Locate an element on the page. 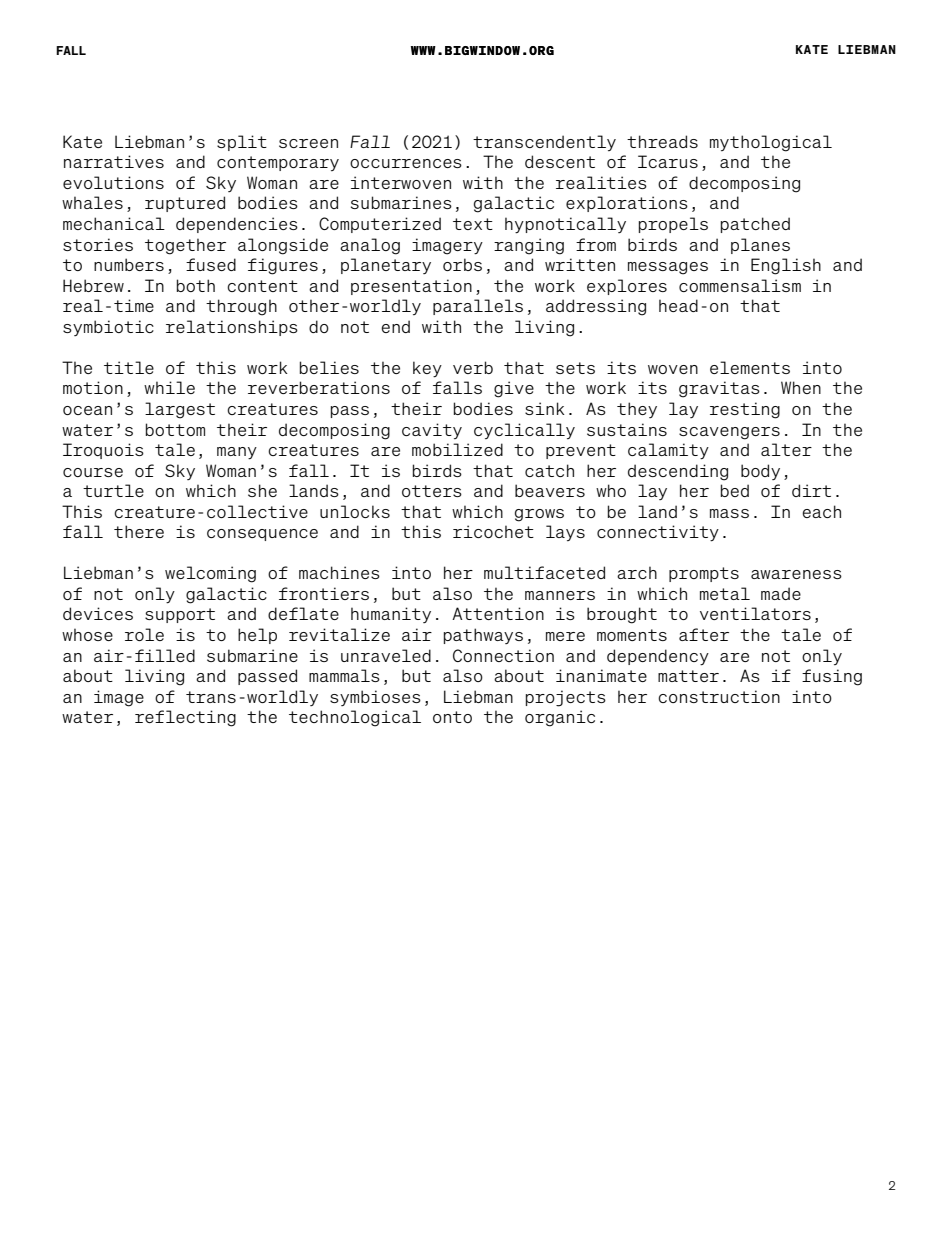 The height and width of the image is (1233, 952). mythological is located at coordinates (771, 143).
